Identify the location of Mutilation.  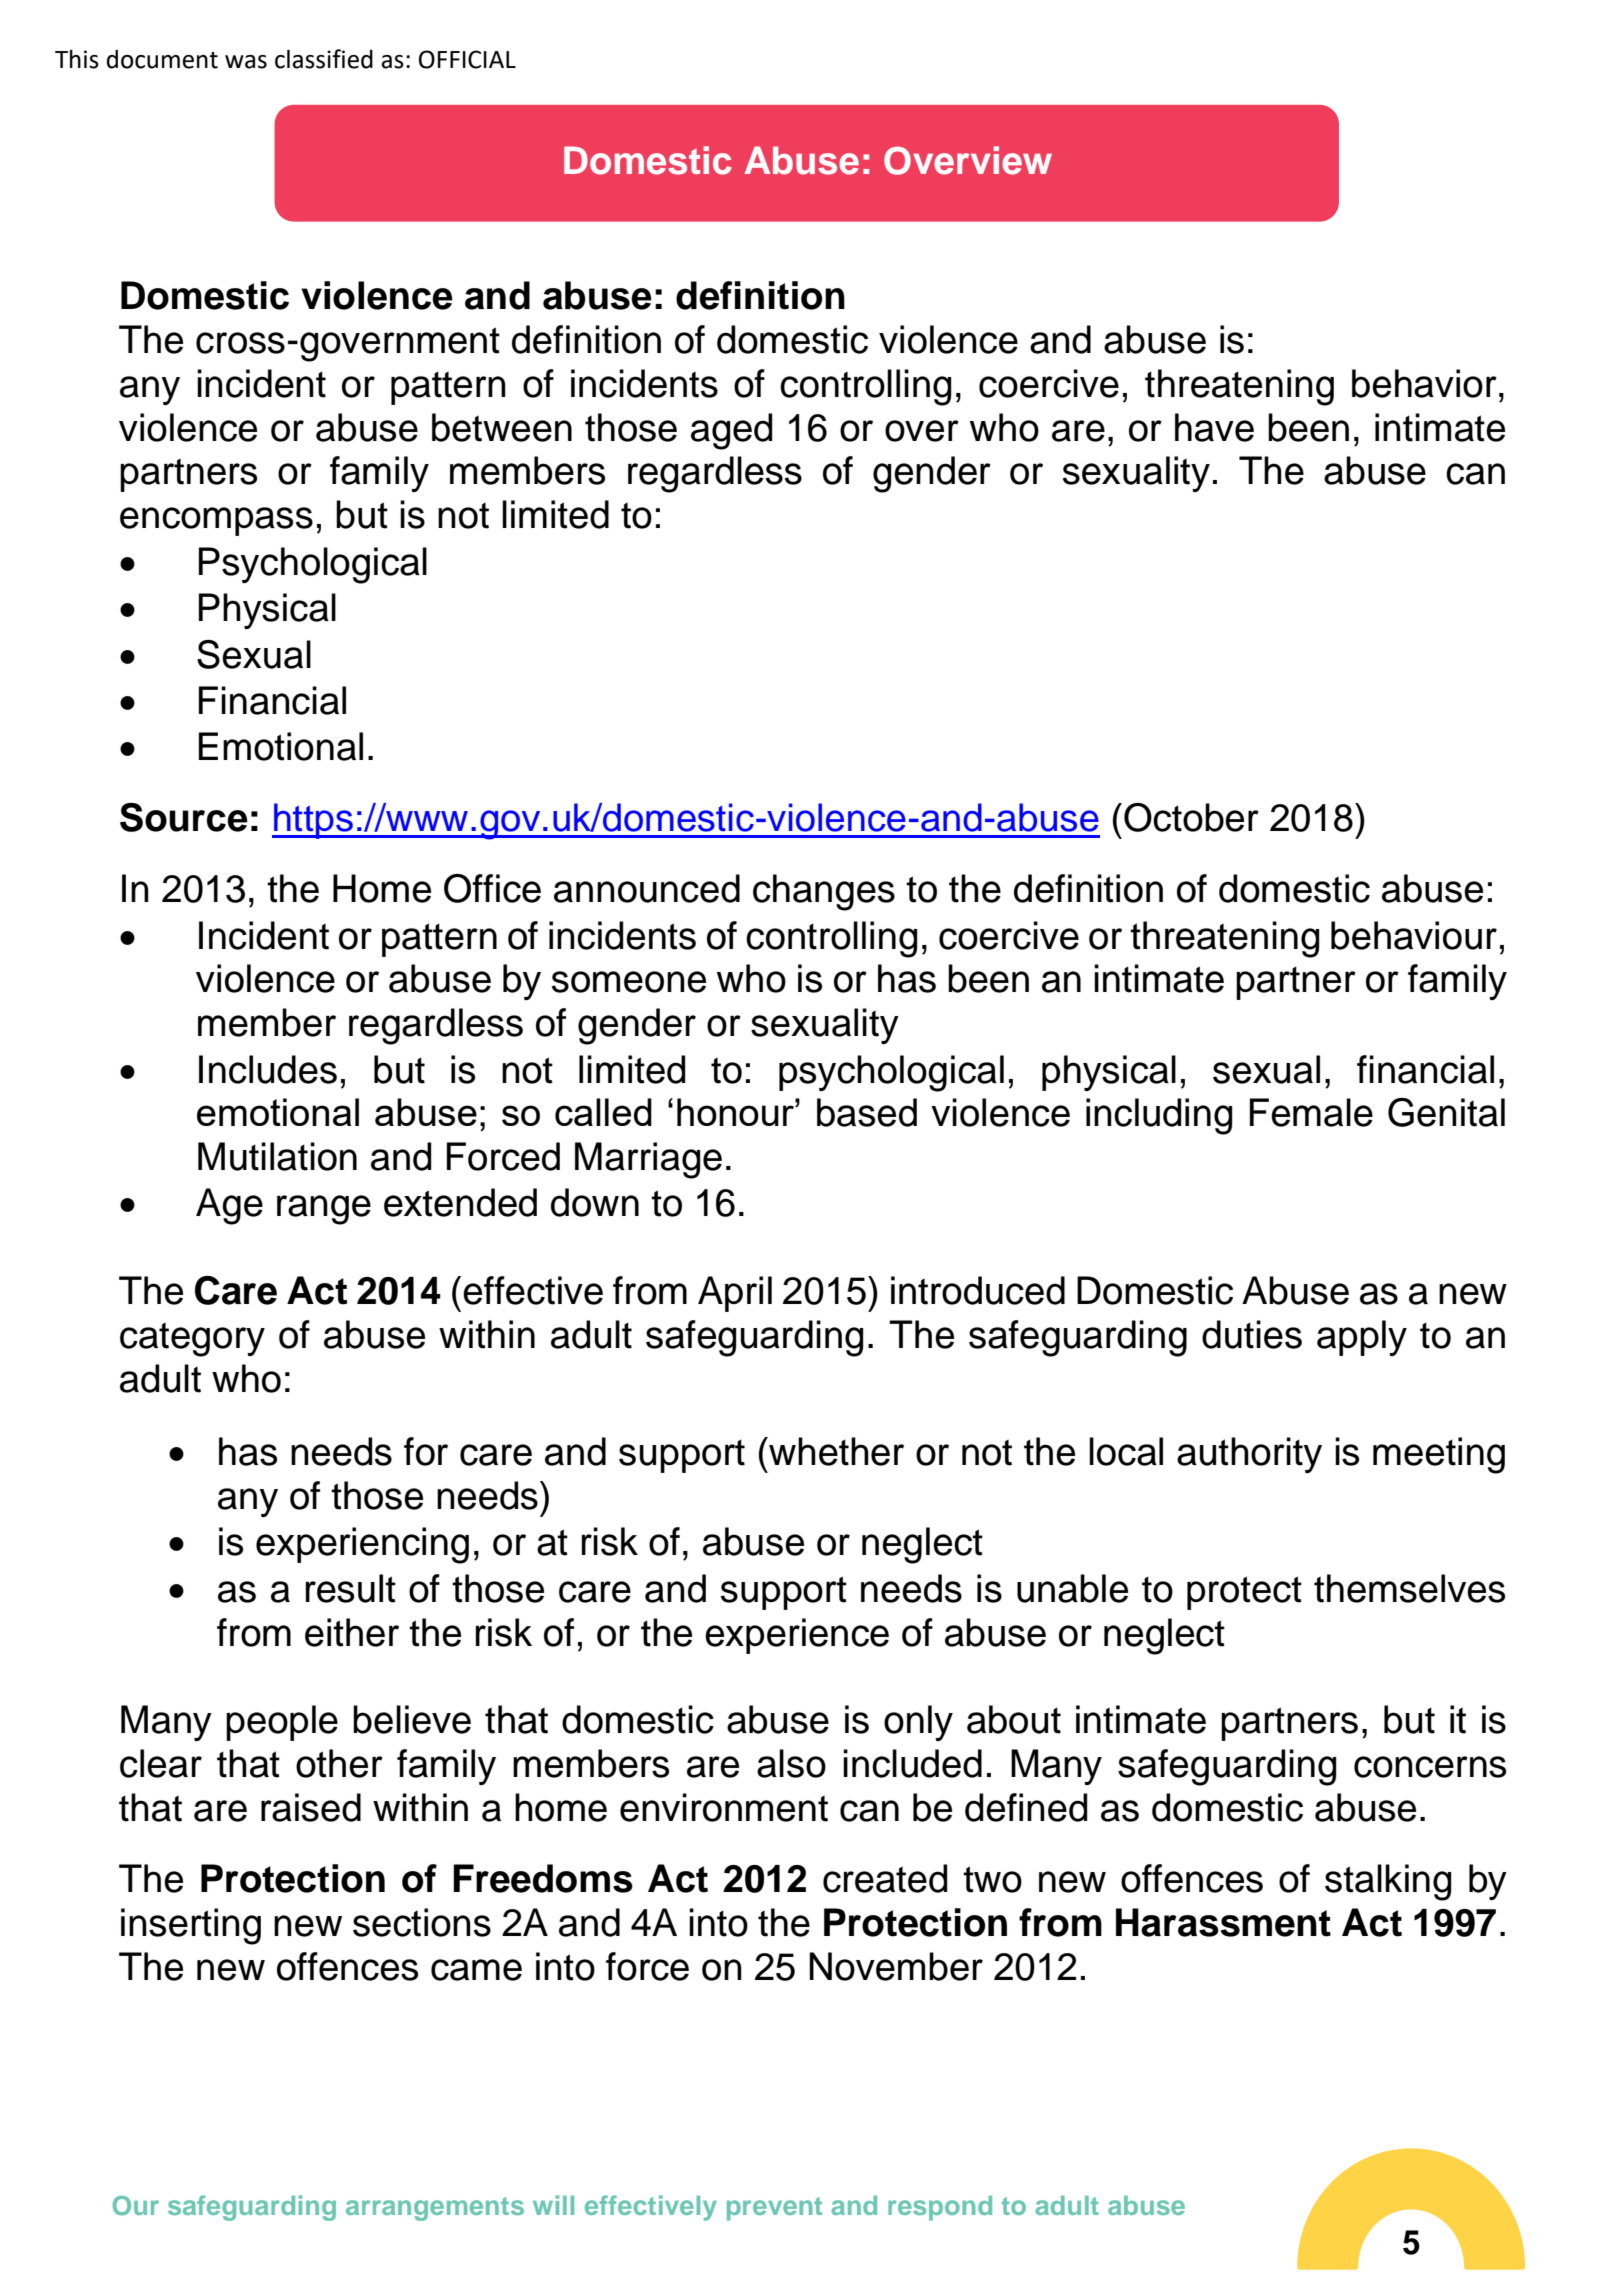
(277, 1156).
